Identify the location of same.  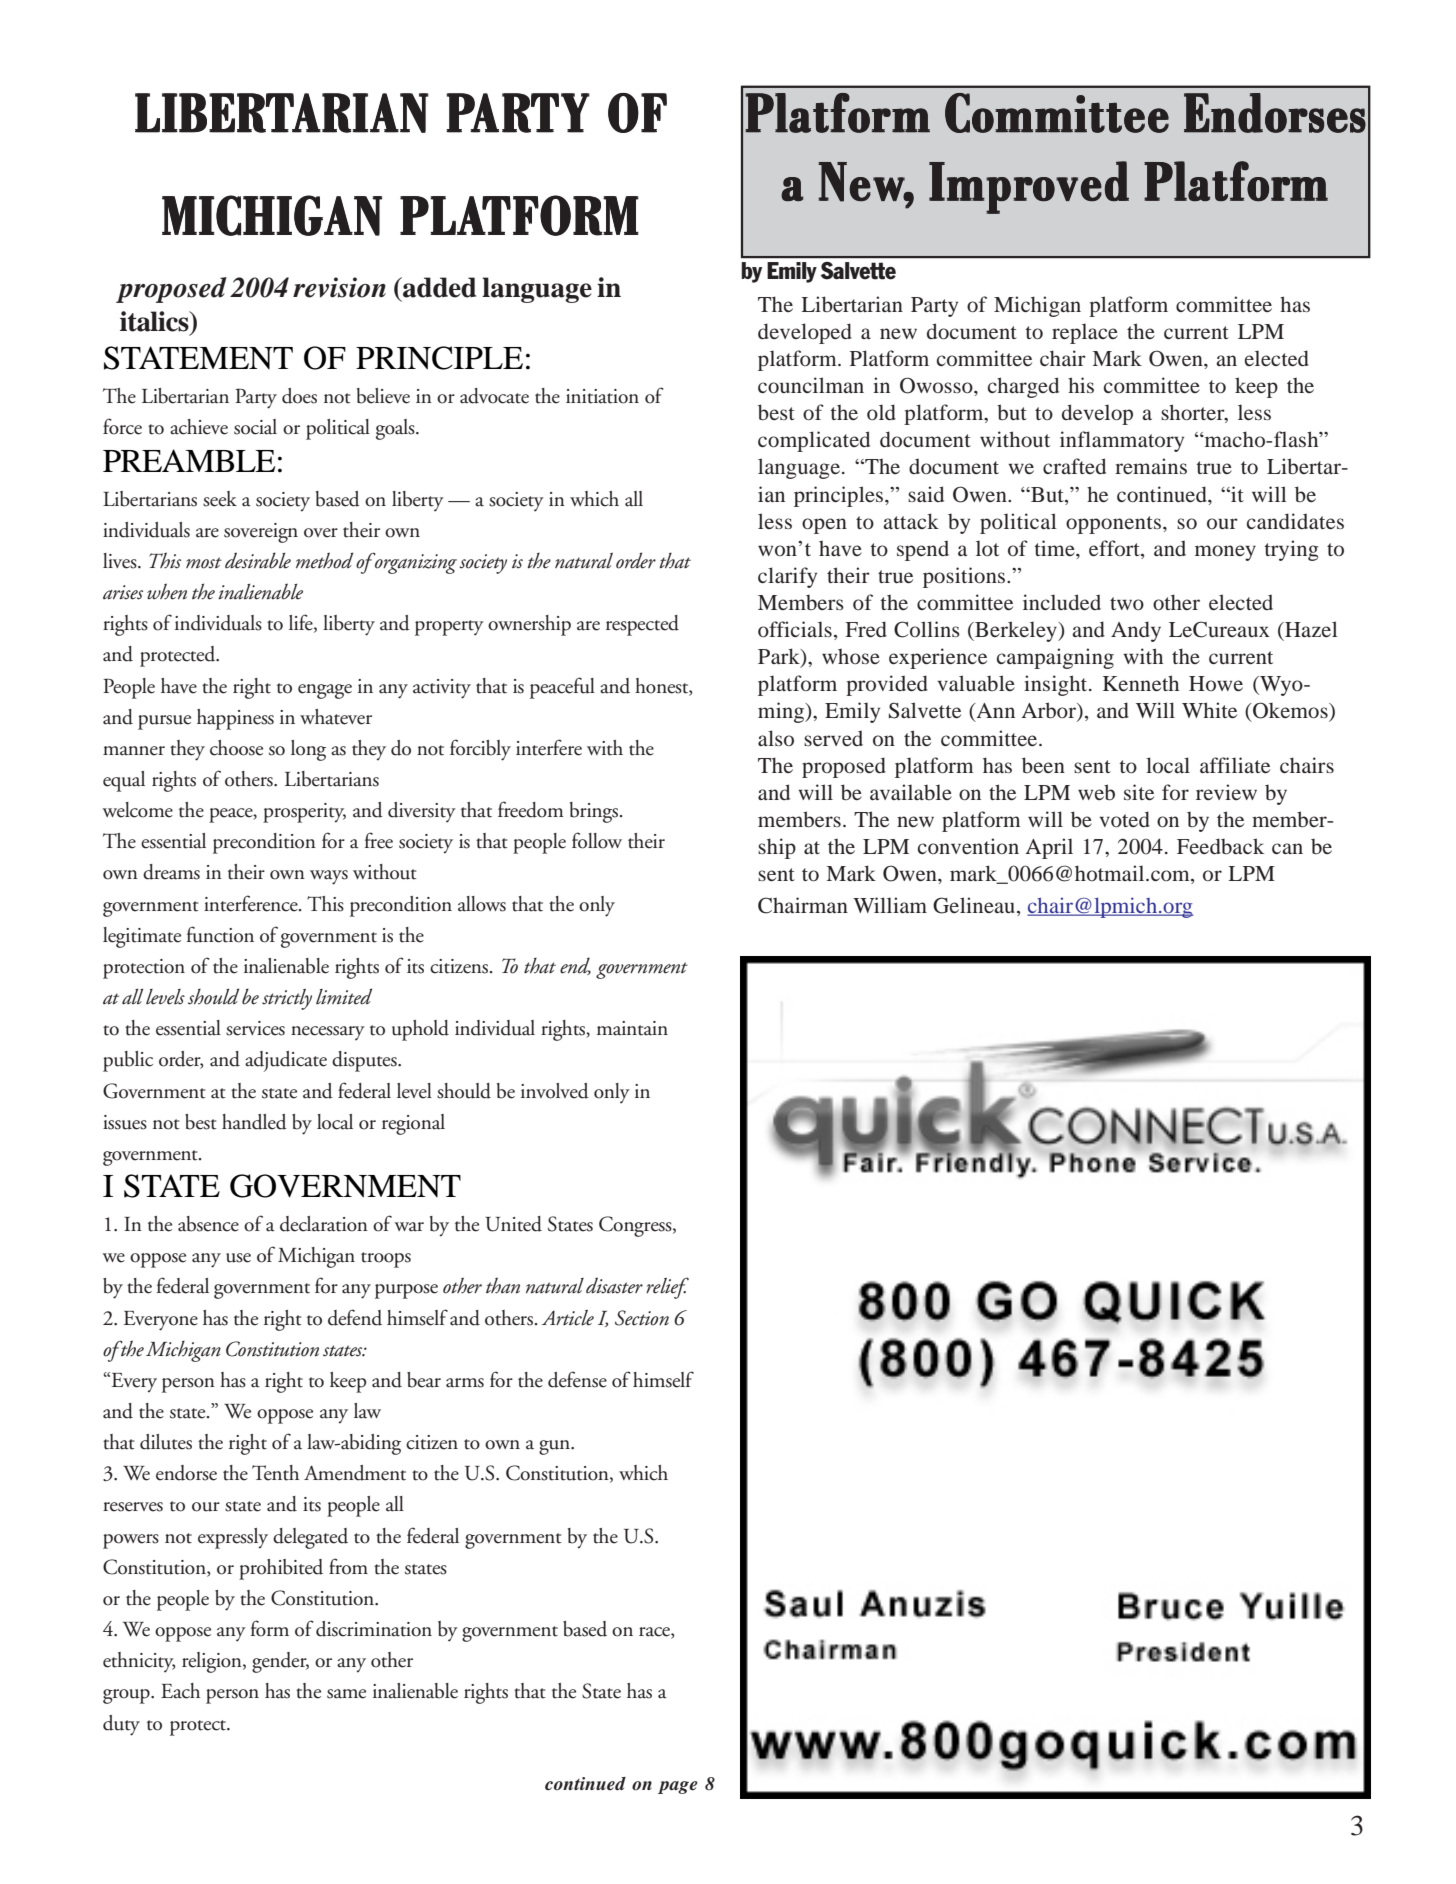
(346, 1694).
